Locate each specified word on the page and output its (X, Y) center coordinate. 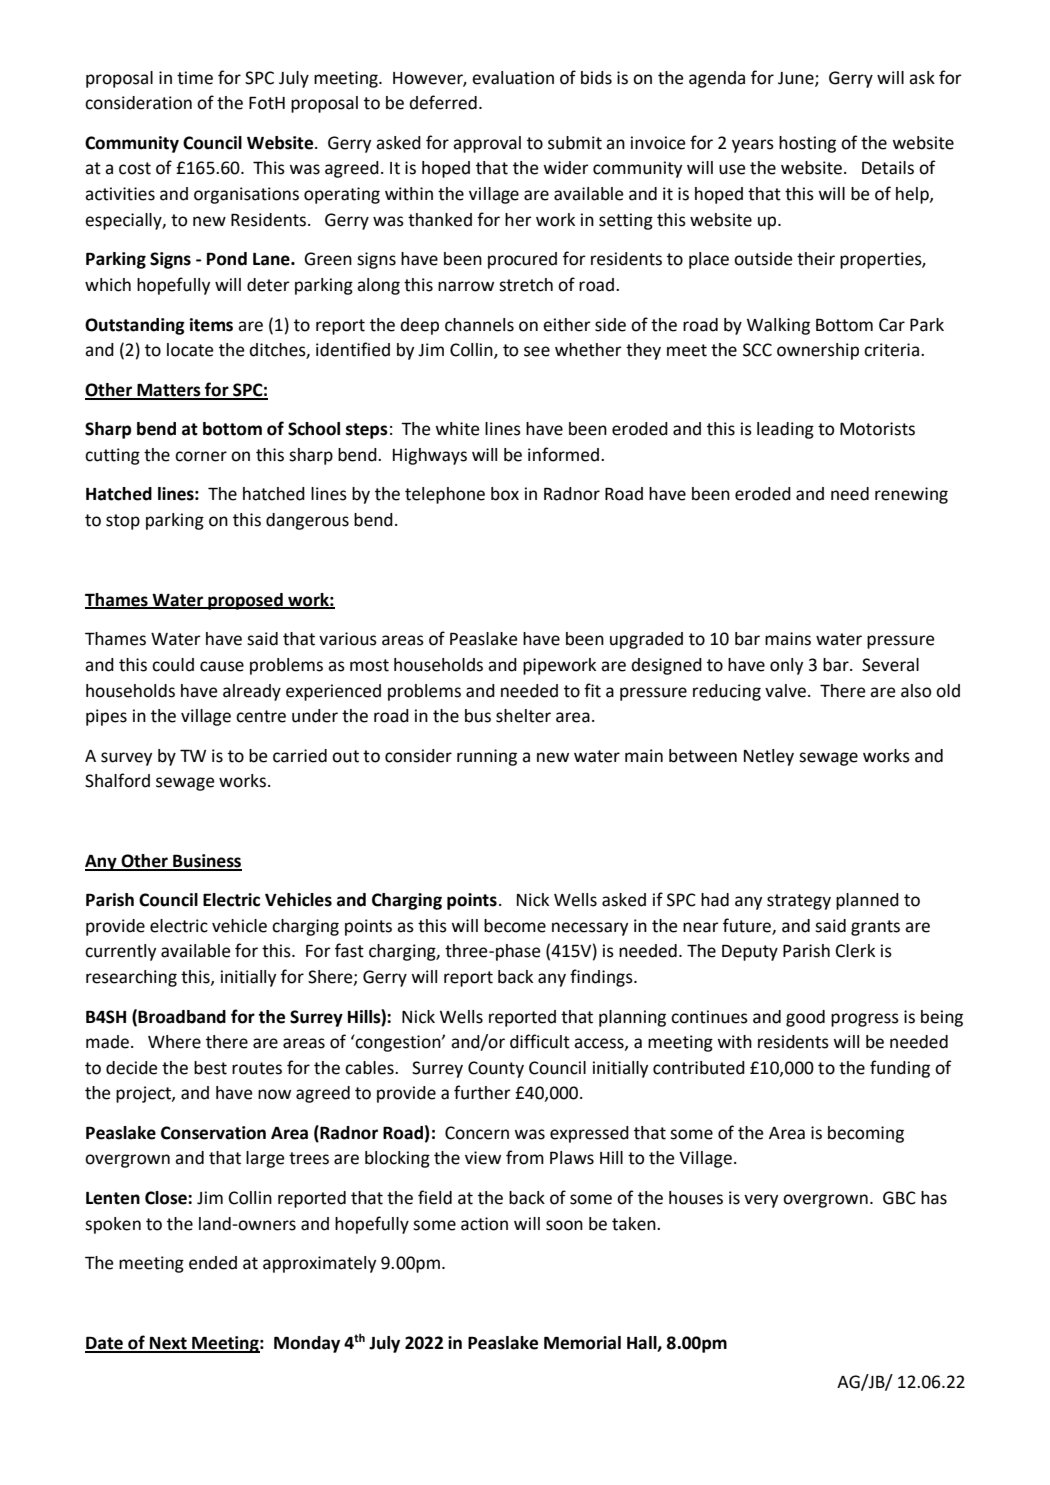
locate (190, 350)
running (487, 757)
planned (867, 901)
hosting (807, 144)
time (195, 78)
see (537, 351)
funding (900, 1069)
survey (126, 759)
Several (890, 665)
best (210, 1068)
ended (213, 1263)
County (496, 1069)
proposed (245, 601)
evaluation (513, 78)
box (505, 494)
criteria (893, 350)
